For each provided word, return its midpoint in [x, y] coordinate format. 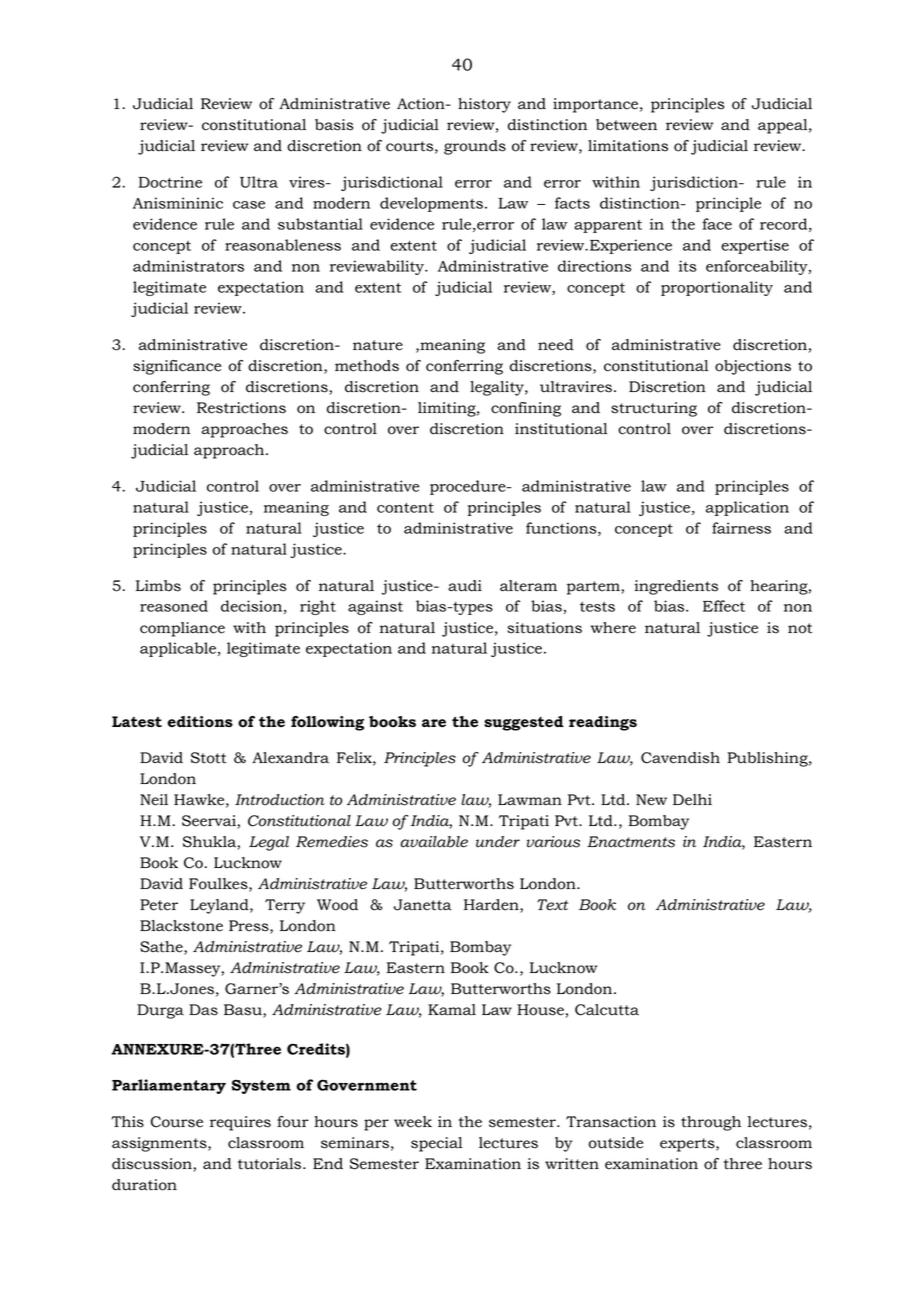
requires [240, 1123]
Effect [724, 606]
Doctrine [170, 182]
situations [544, 628]
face [717, 224]
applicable [178, 649]
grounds [475, 147]
